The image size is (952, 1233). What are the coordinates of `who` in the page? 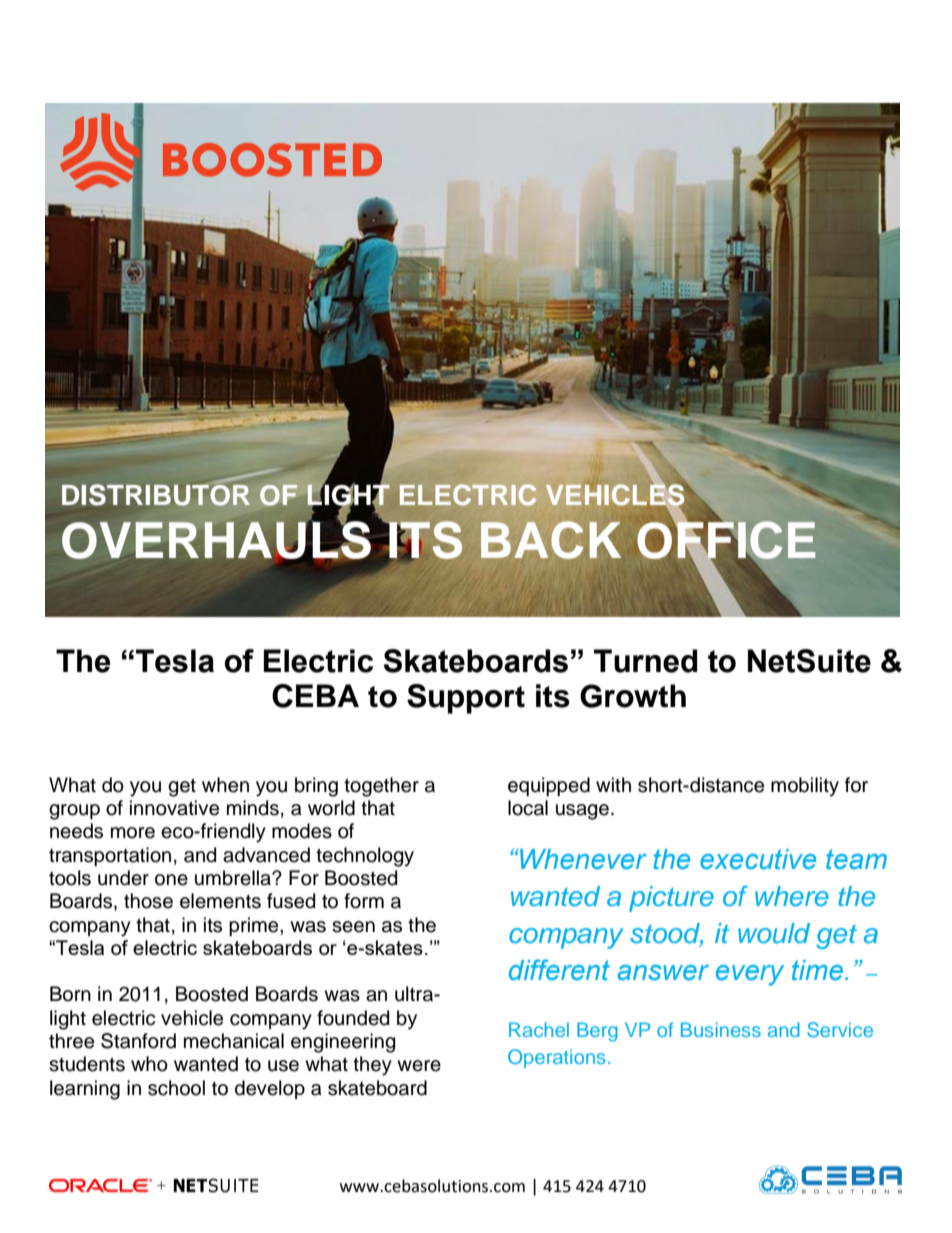 It's located at (149, 1064).
